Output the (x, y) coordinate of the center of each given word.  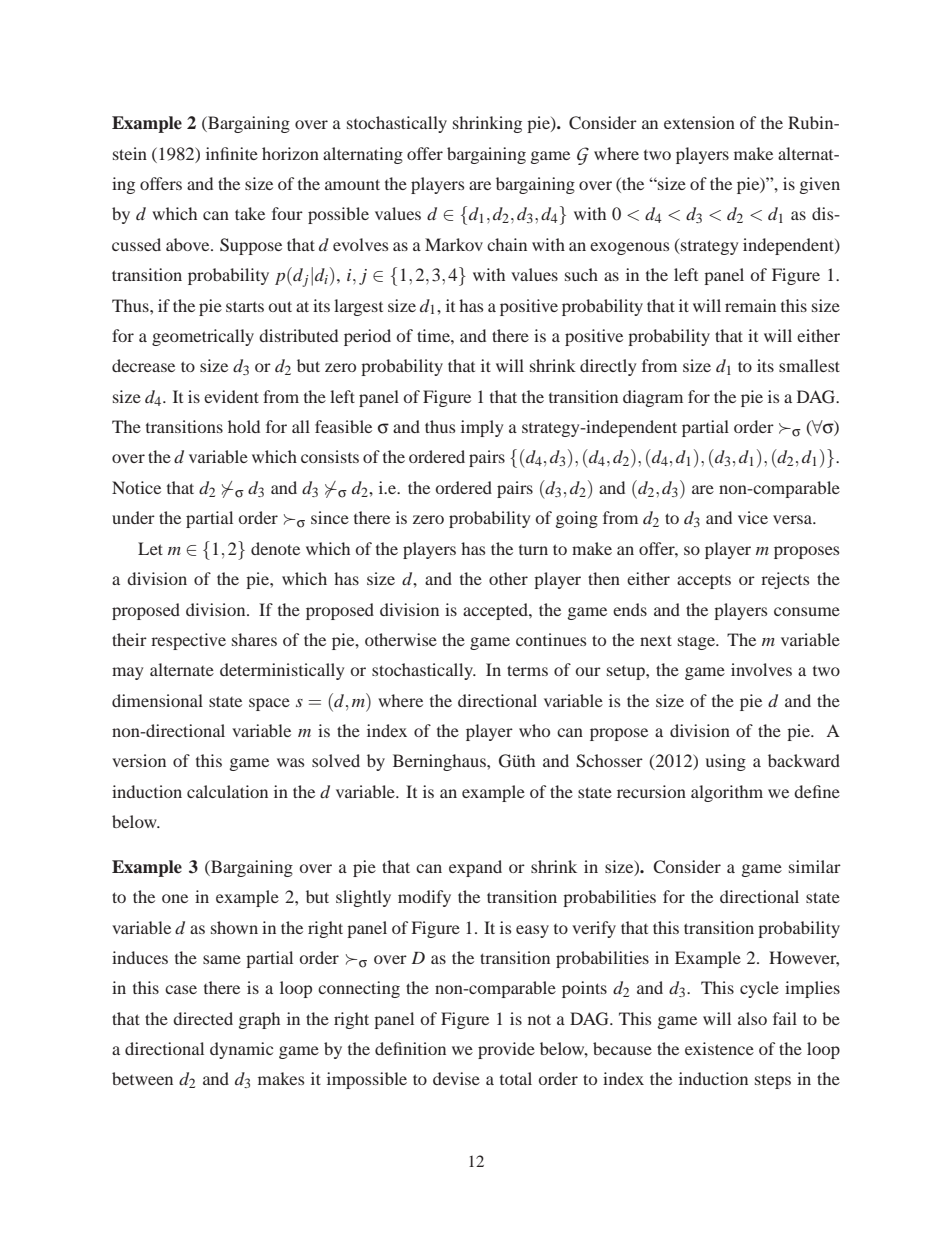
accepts (704, 581)
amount (352, 184)
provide (506, 1050)
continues (551, 639)
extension (699, 122)
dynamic (241, 1050)
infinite (232, 153)
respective (188, 641)
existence (719, 1048)
